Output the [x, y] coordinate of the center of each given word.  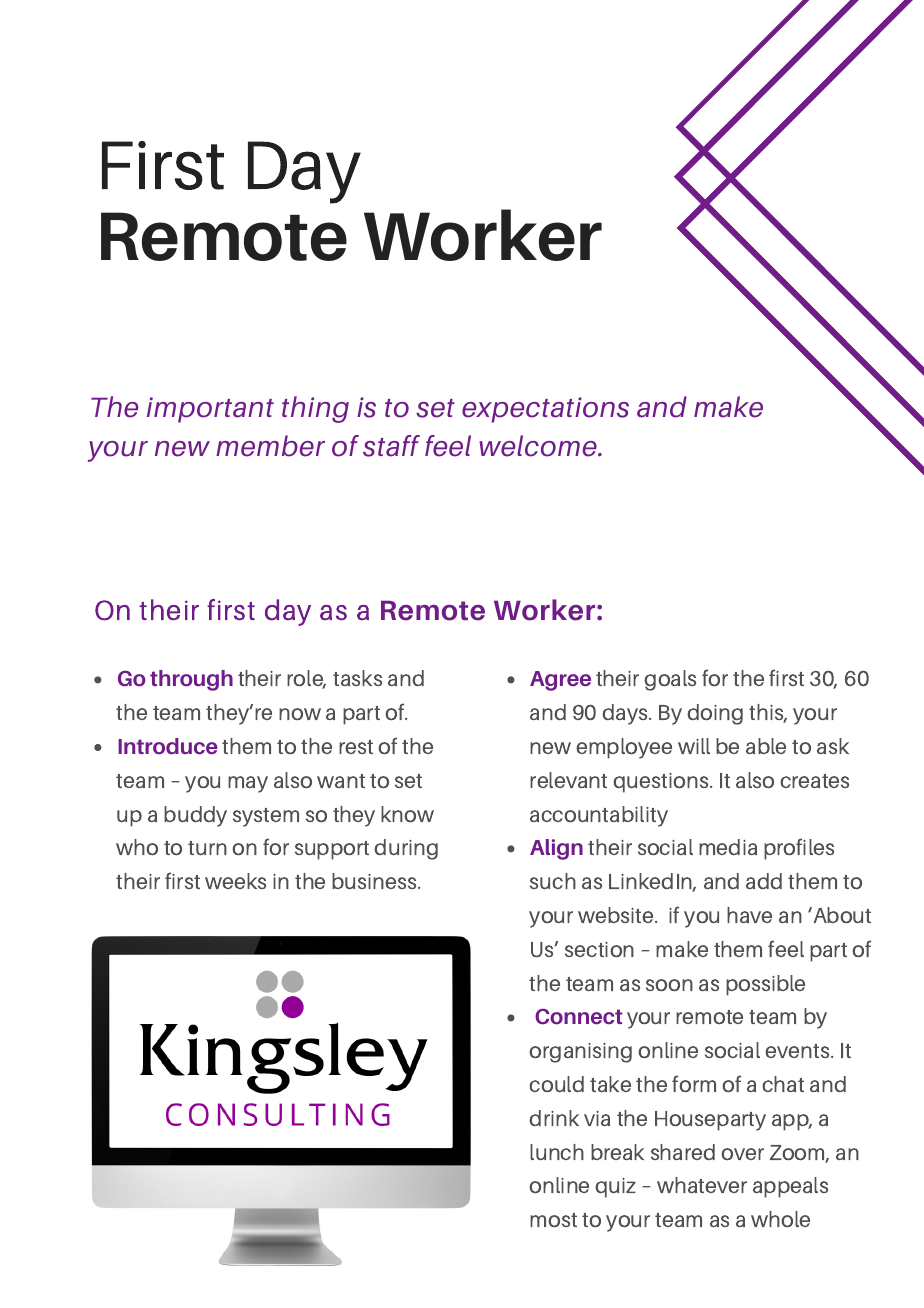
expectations [545, 410]
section [599, 950]
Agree [560, 681]
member [270, 446]
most [553, 1220]
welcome [539, 446]
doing [715, 714]
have [749, 915]
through [191, 680]
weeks [235, 881]
